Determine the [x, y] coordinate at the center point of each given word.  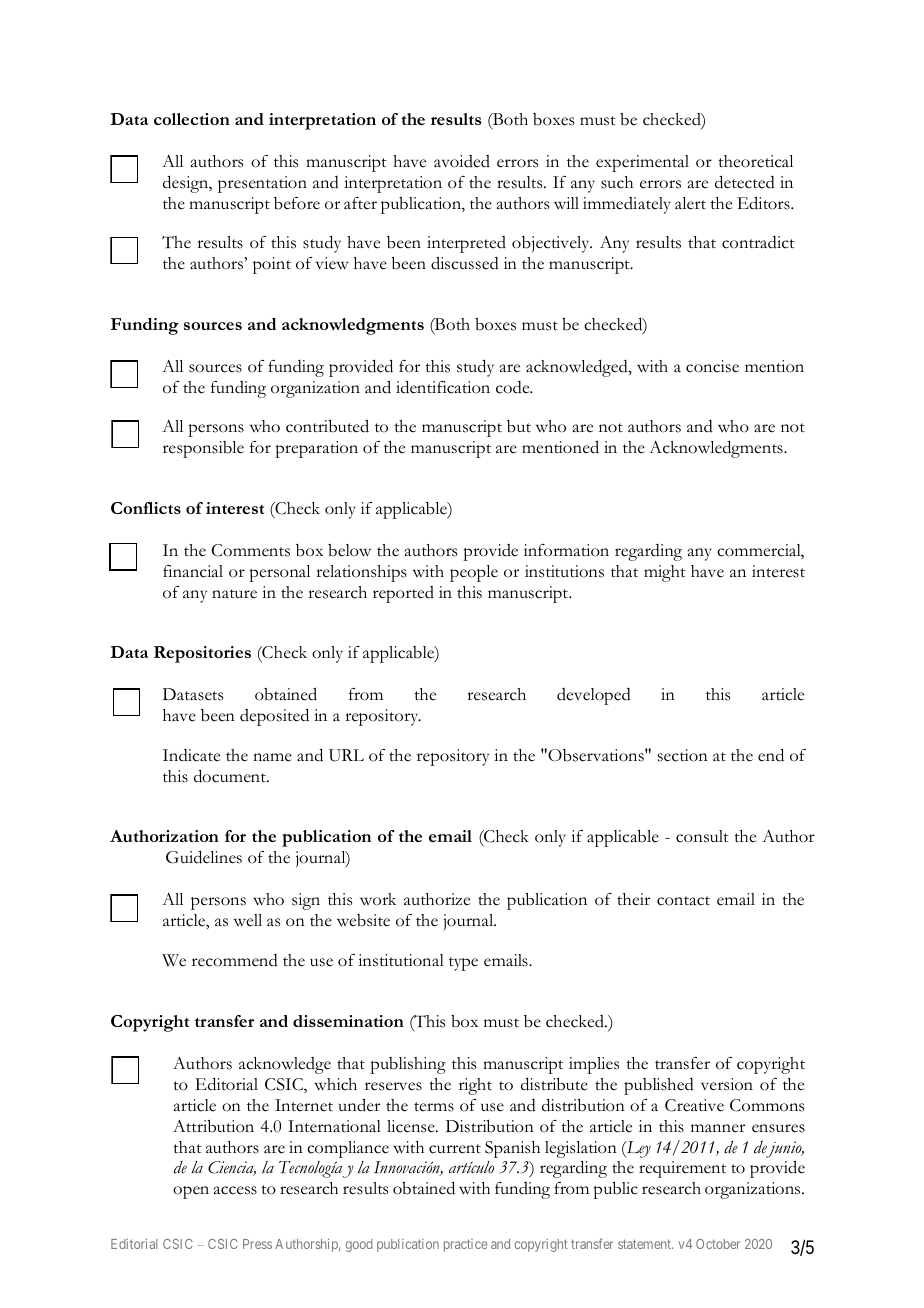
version [727, 1084]
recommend [235, 960]
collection [192, 119]
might [665, 573]
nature [234, 594]
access [235, 1190]
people [474, 573]
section [683, 755]
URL [346, 755]
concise [712, 366]
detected [745, 182]
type [463, 964]
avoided [462, 161]
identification [443, 387]
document [231, 776]
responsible [203, 449]
